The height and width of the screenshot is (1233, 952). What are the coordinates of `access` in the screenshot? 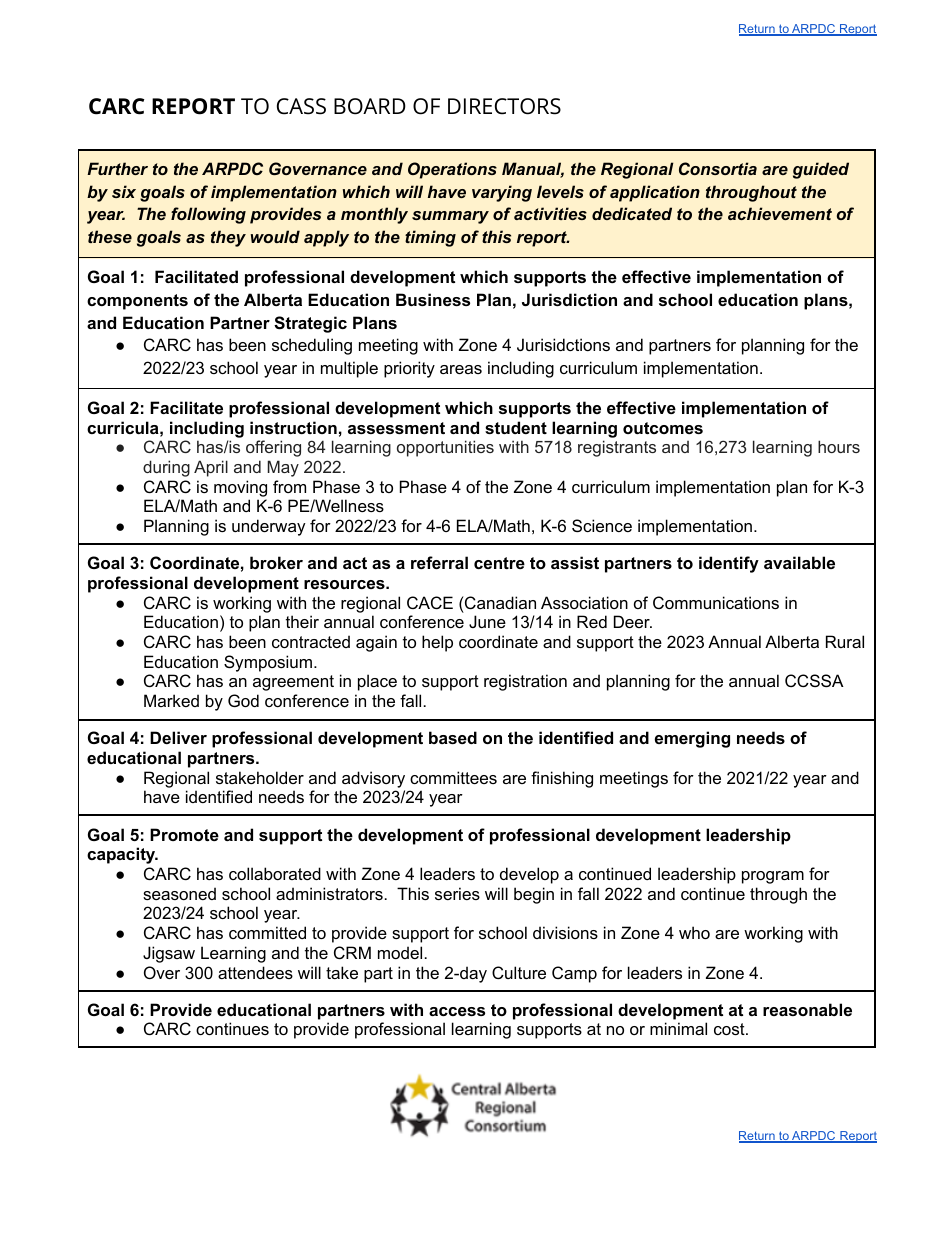 It's located at (457, 1011).
